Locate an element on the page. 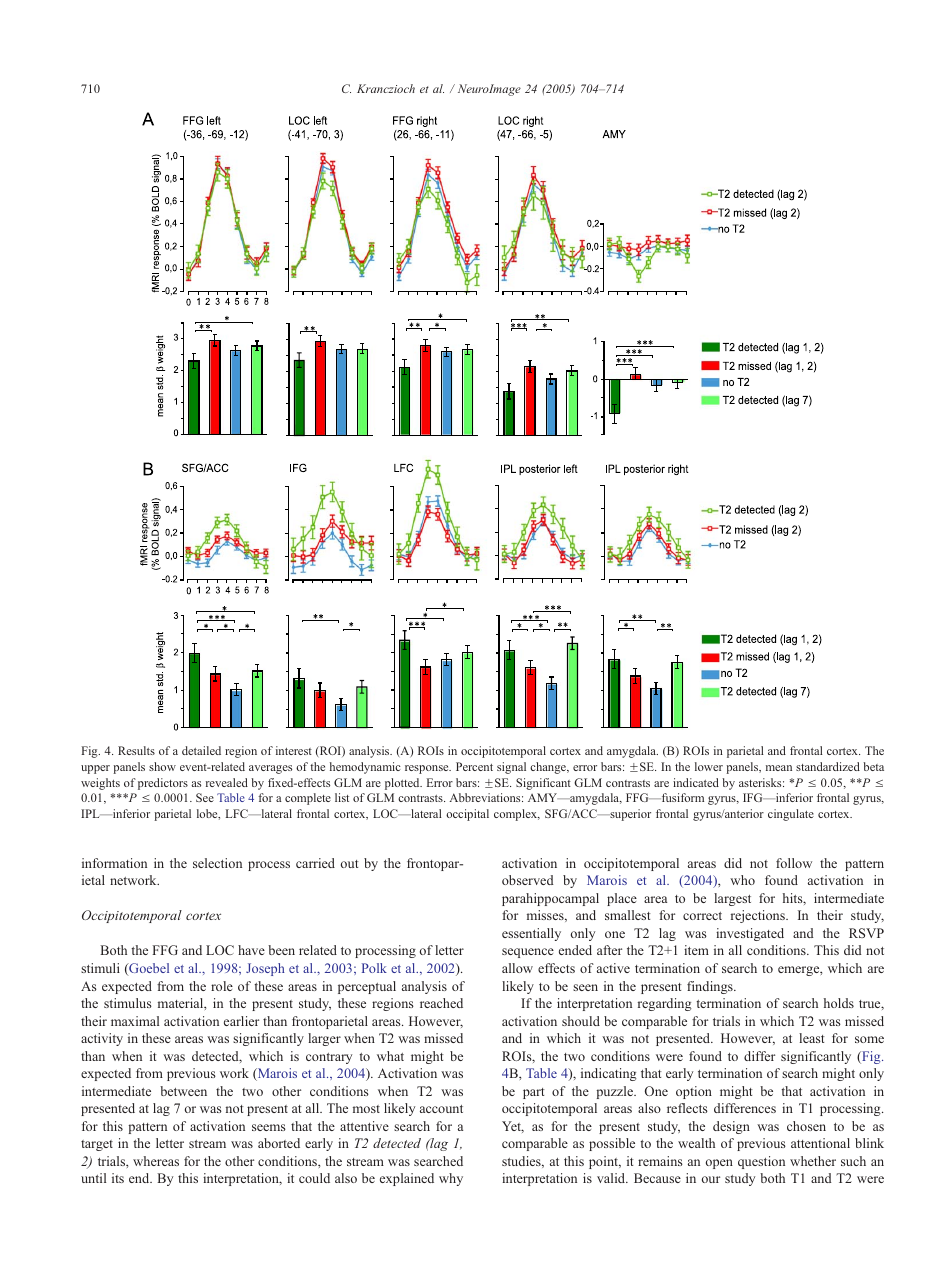 The image size is (952, 1271). Joseph is located at coordinates (265, 969).
